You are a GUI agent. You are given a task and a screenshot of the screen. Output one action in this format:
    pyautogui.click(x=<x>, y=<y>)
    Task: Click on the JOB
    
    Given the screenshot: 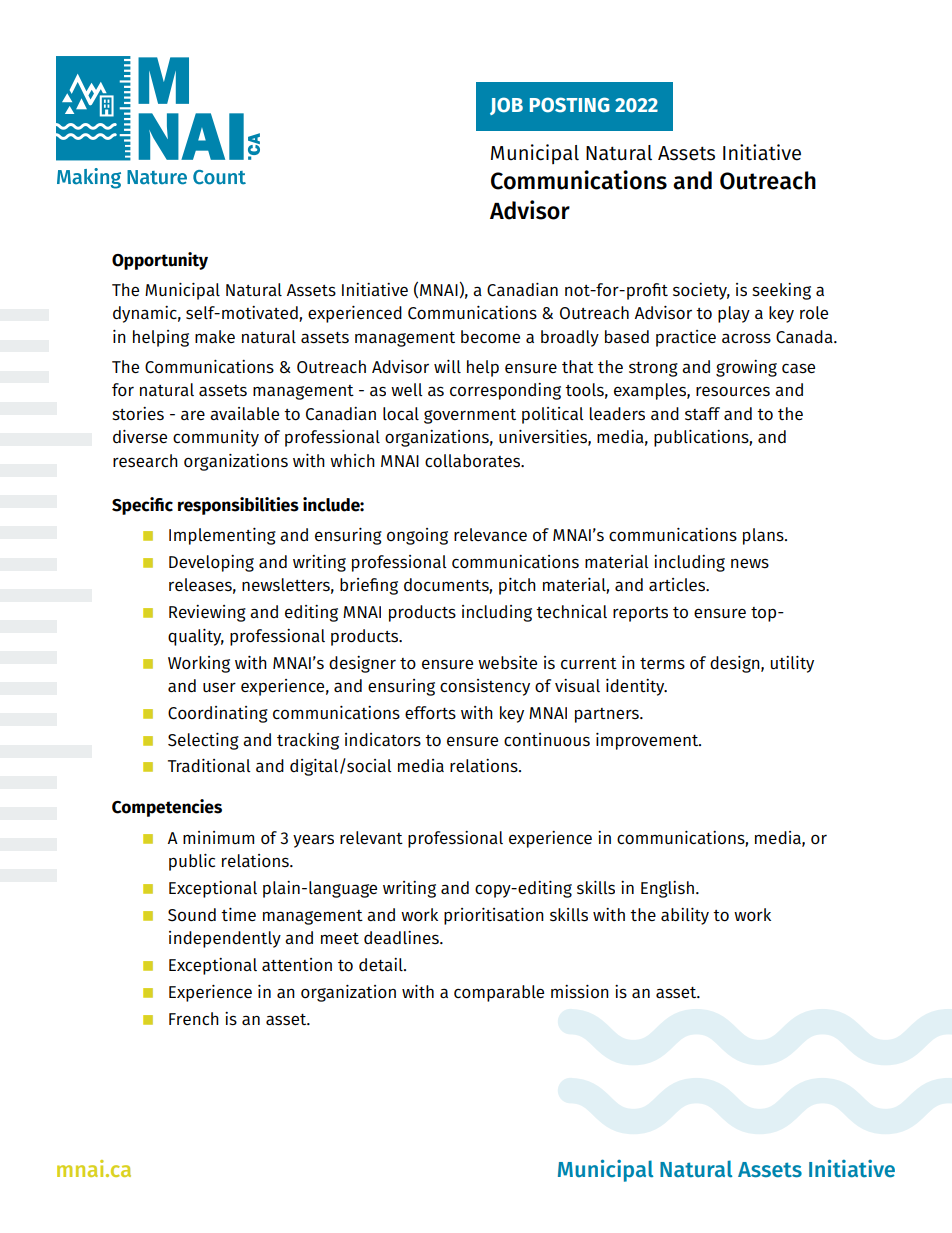 What is the action you would take?
    pyautogui.click(x=506, y=106)
